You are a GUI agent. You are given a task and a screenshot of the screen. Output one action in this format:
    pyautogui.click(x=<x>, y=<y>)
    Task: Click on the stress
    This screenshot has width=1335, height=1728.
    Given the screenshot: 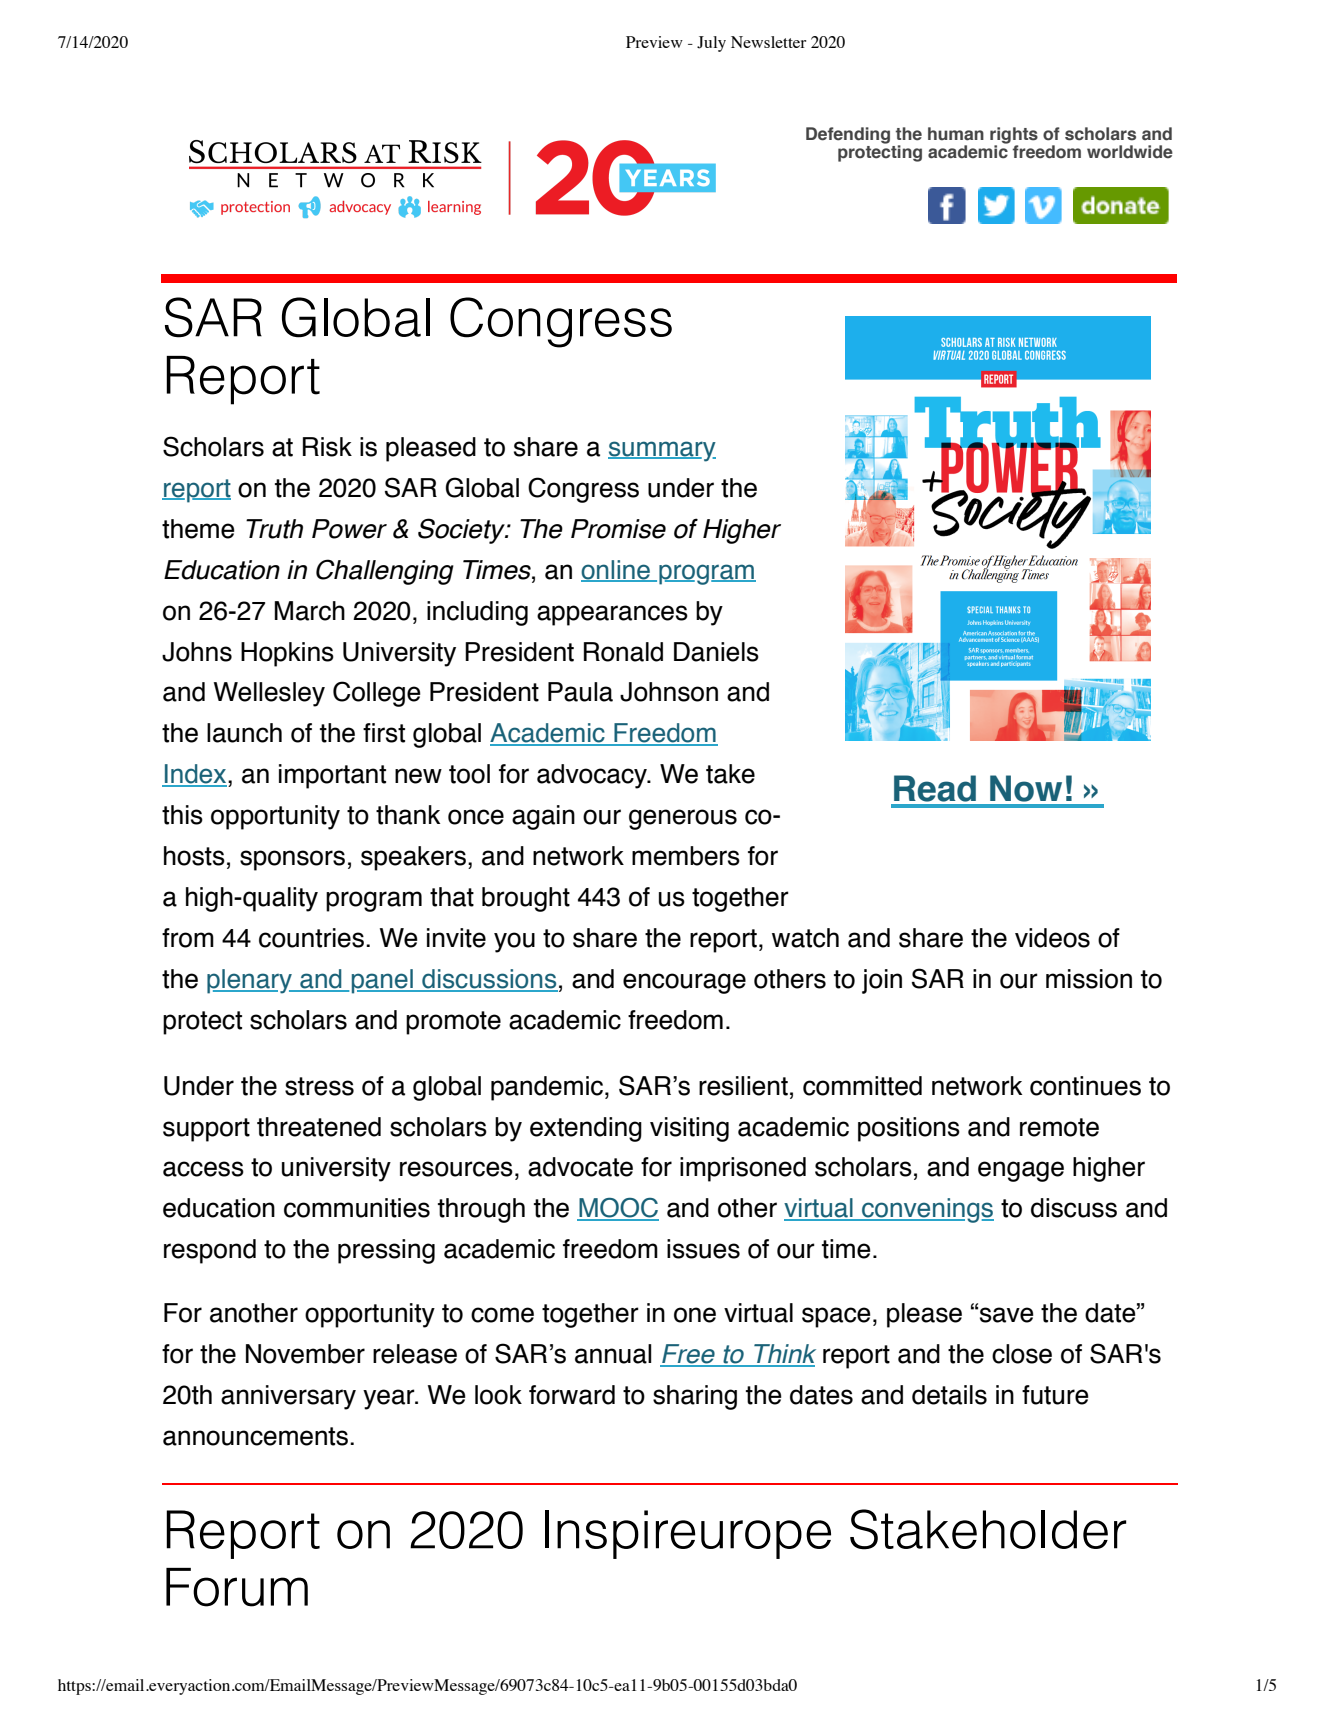 What is the action you would take?
    pyautogui.click(x=319, y=1086)
